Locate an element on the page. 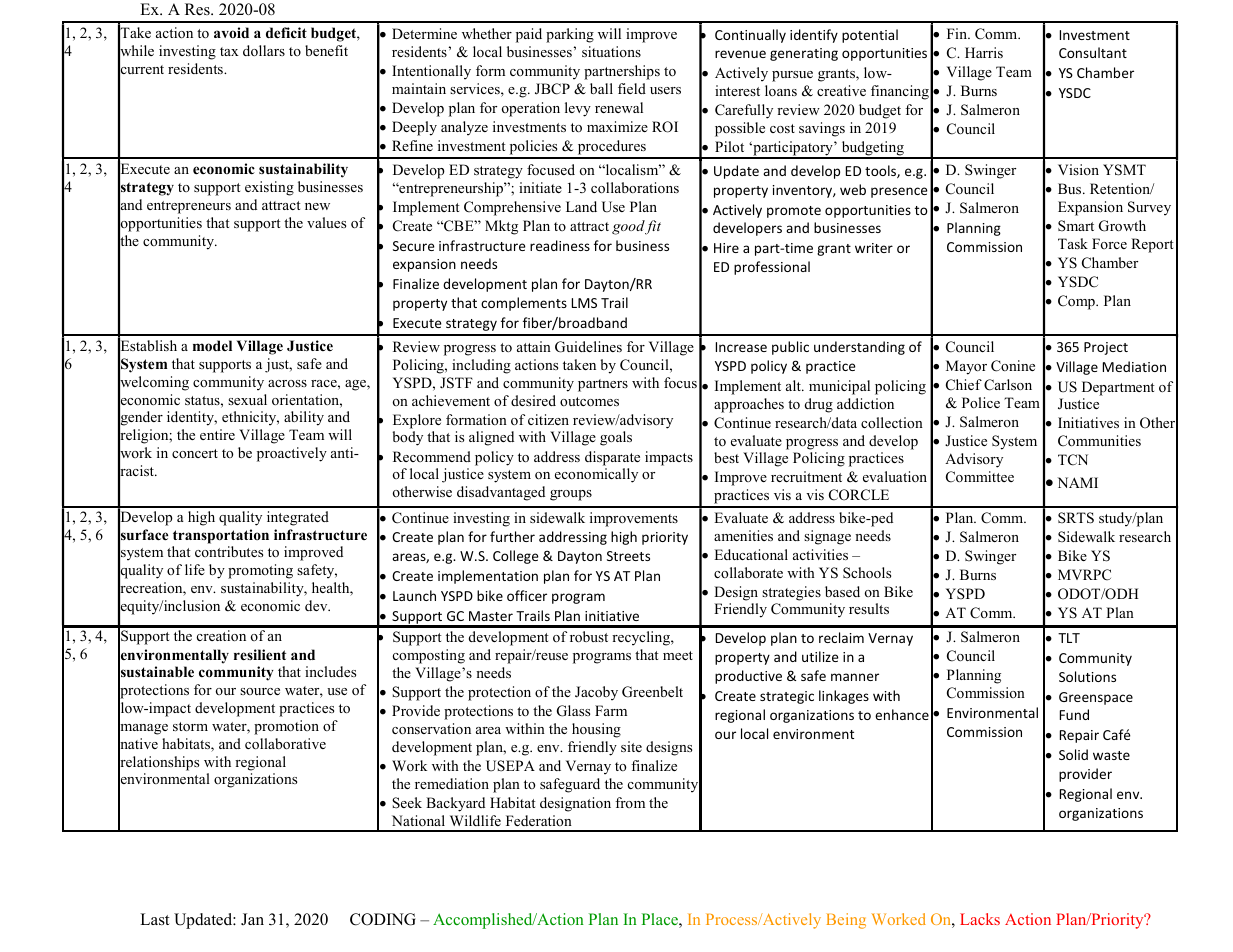 The image size is (1233, 952). Harris is located at coordinates (984, 52).
